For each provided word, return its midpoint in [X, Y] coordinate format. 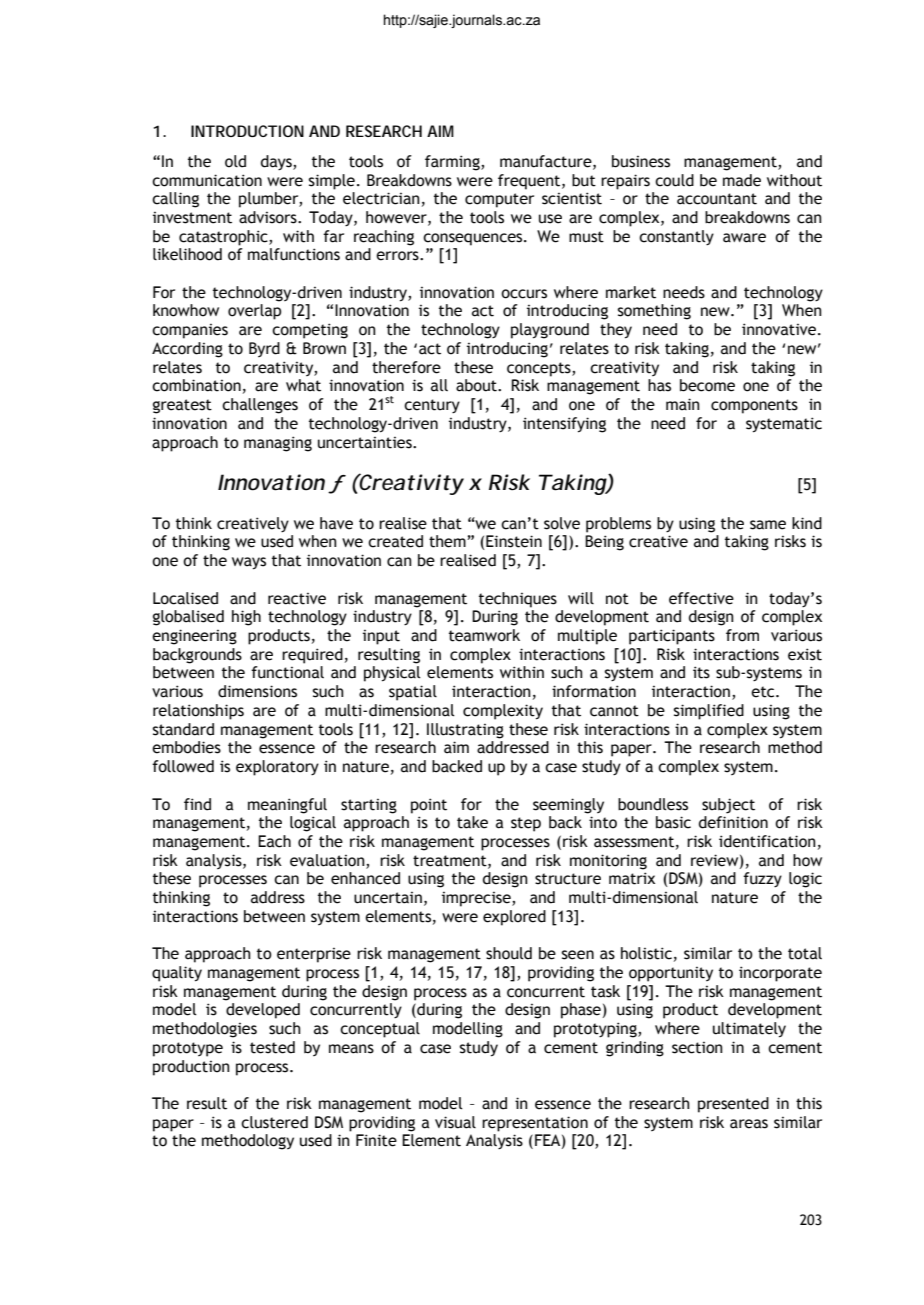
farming [453, 163]
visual [455, 1122]
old [235, 161]
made [742, 180]
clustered [274, 1122]
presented [733, 1105]
